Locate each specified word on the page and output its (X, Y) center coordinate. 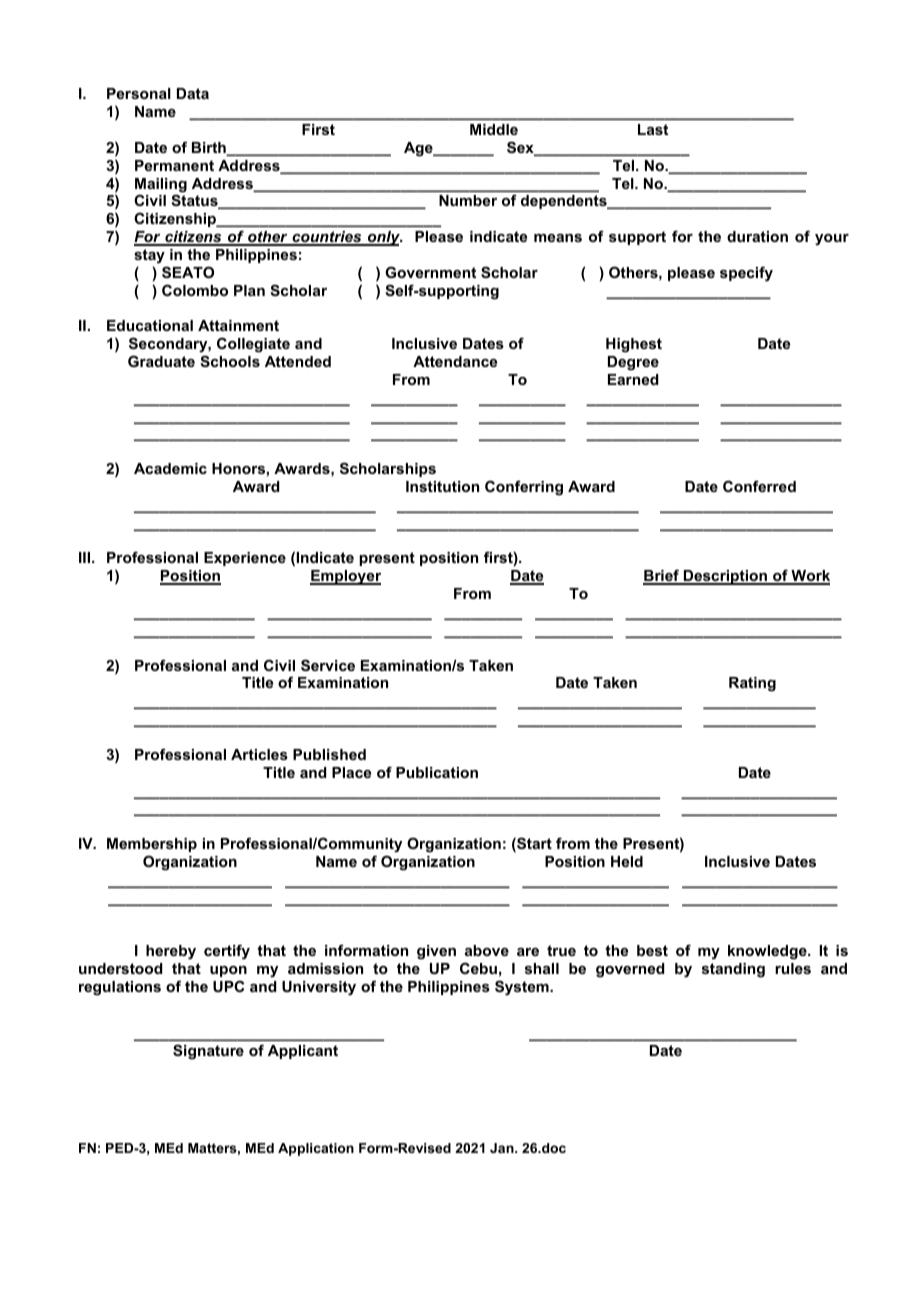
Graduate (161, 361)
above (487, 950)
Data (193, 93)
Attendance (455, 361)
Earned (633, 379)
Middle (494, 129)
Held (627, 861)
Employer (345, 577)
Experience (245, 559)
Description (725, 577)
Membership (152, 845)
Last (653, 129)
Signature (208, 1052)
